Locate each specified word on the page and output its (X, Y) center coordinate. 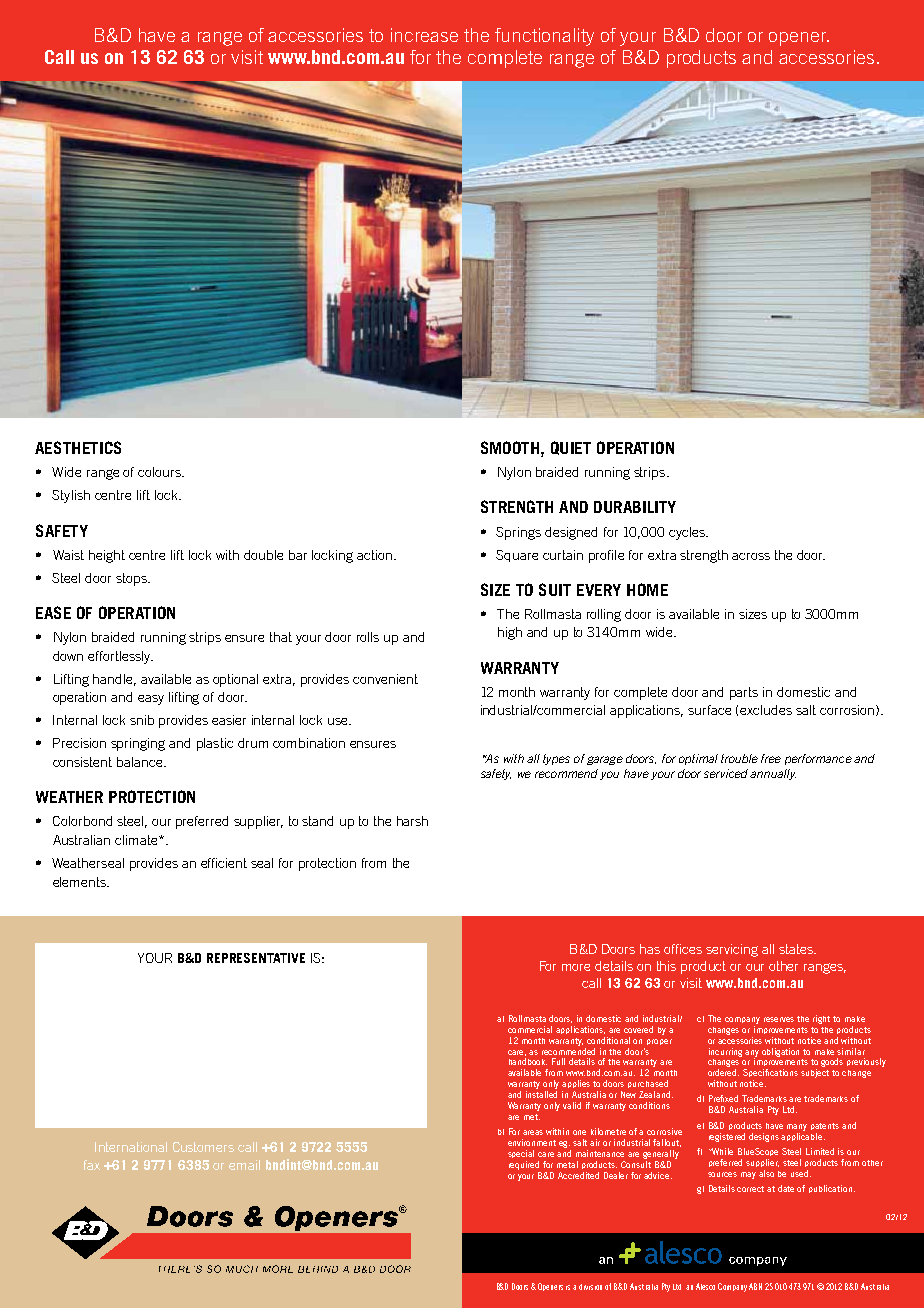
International (131, 1147)
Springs (518, 533)
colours (160, 472)
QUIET (571, 448)
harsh (412, 821)
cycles (688, 533)
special (521, 1154)
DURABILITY (635, 507)
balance (141, 762)
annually (773, 774)
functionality (544, 37)
